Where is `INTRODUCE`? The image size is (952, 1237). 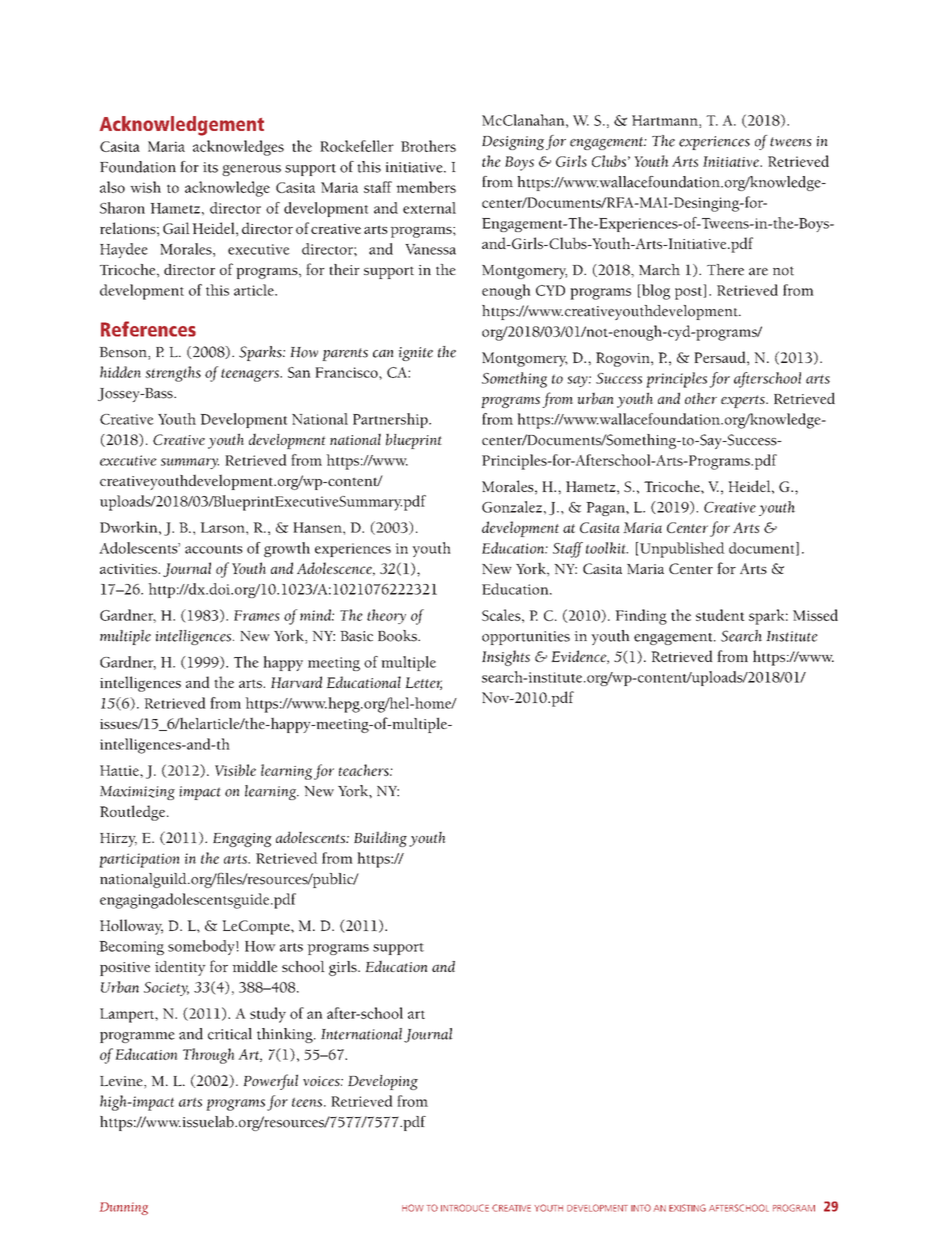 INTRODUCE is located at coordinates (465, 1208).
